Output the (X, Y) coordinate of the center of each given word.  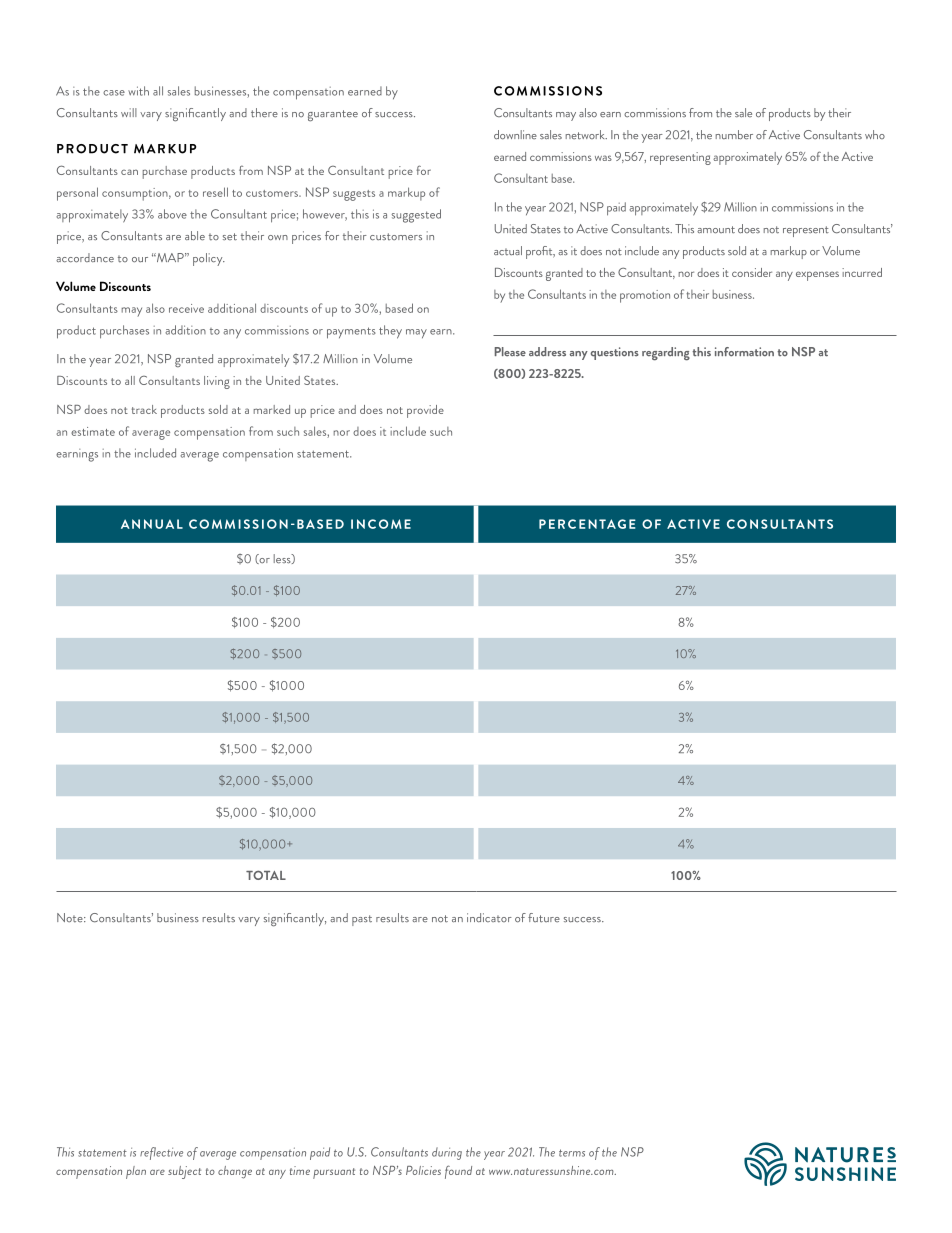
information (744, 352)
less (283, 559)
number (734, 135)
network (586, 135)
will (129, 112)
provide (425, 411)
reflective (161, 1153)
